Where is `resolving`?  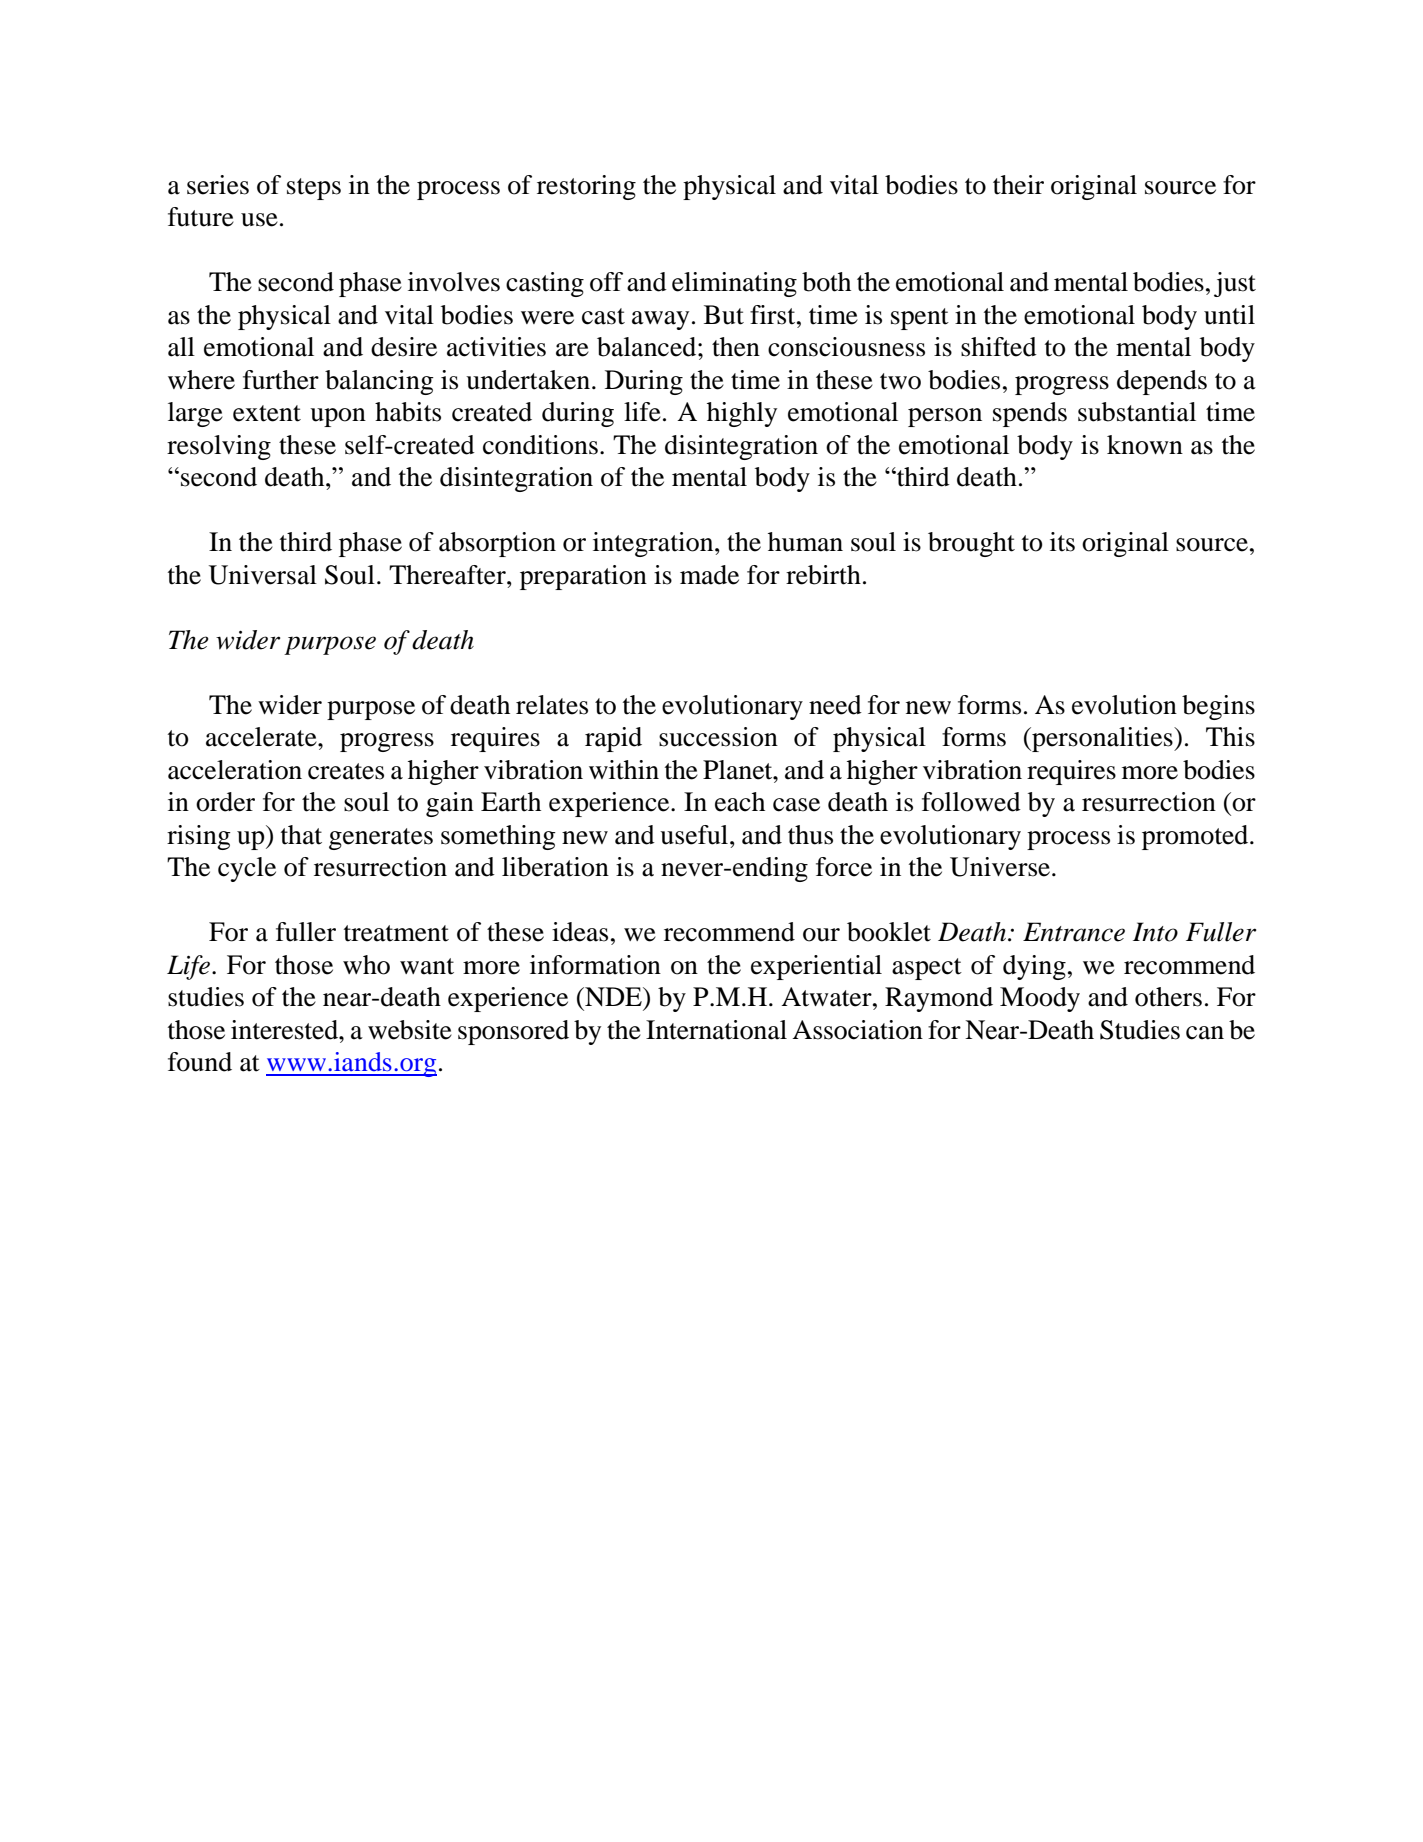 resolving is located at coordinates (219, 447).
